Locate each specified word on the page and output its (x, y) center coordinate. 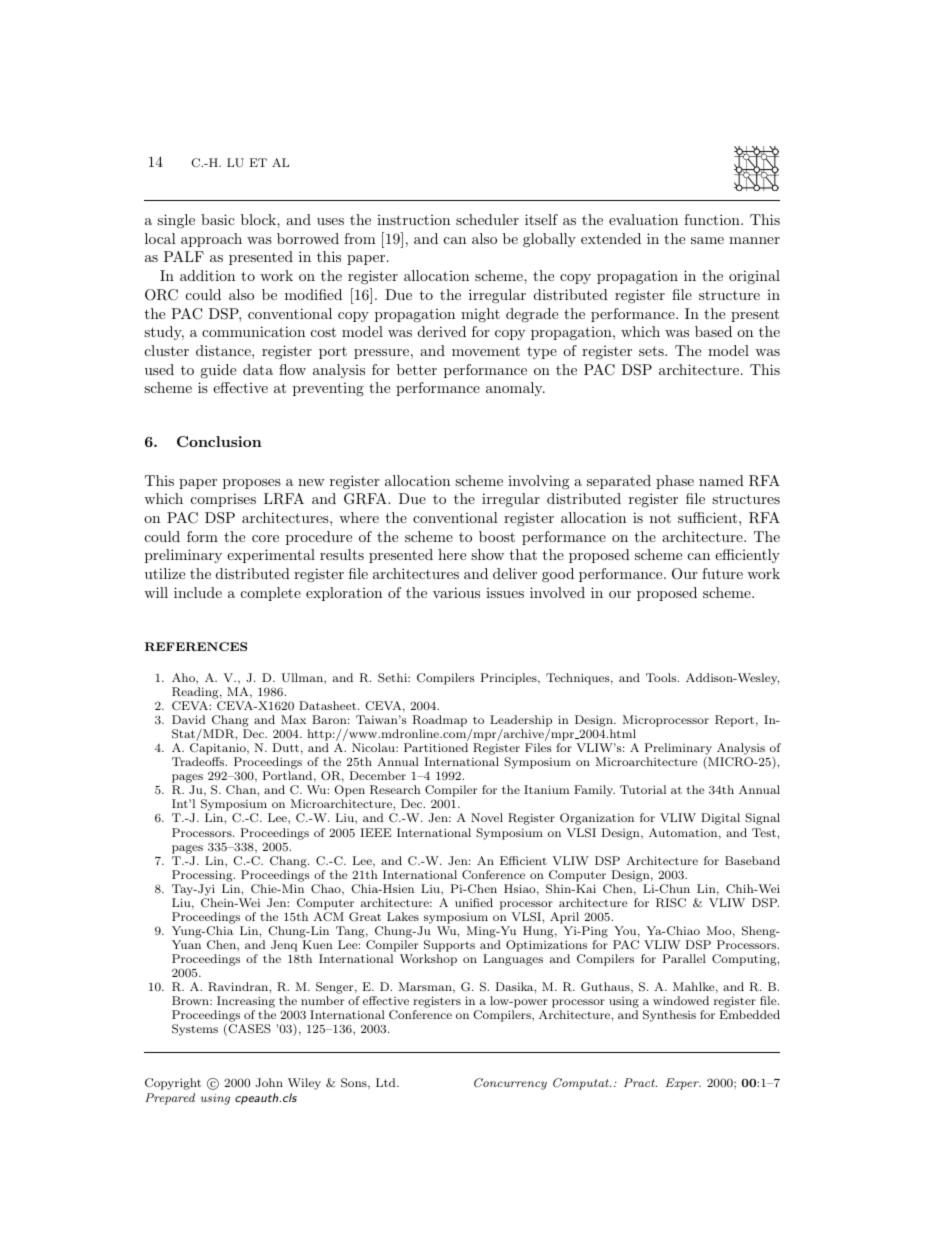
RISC (671, 903)
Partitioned (436, 747)
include (198, 592)
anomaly (515, 389)
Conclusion (219, 441)
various (456, 592)
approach (211, 240)
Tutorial (643, 789)
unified (474, 902)
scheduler (487, 219)
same (707, 240)
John (269, 1082)
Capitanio (219, 750)
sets (652, 351)
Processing (203, 876)
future (722, 573)
